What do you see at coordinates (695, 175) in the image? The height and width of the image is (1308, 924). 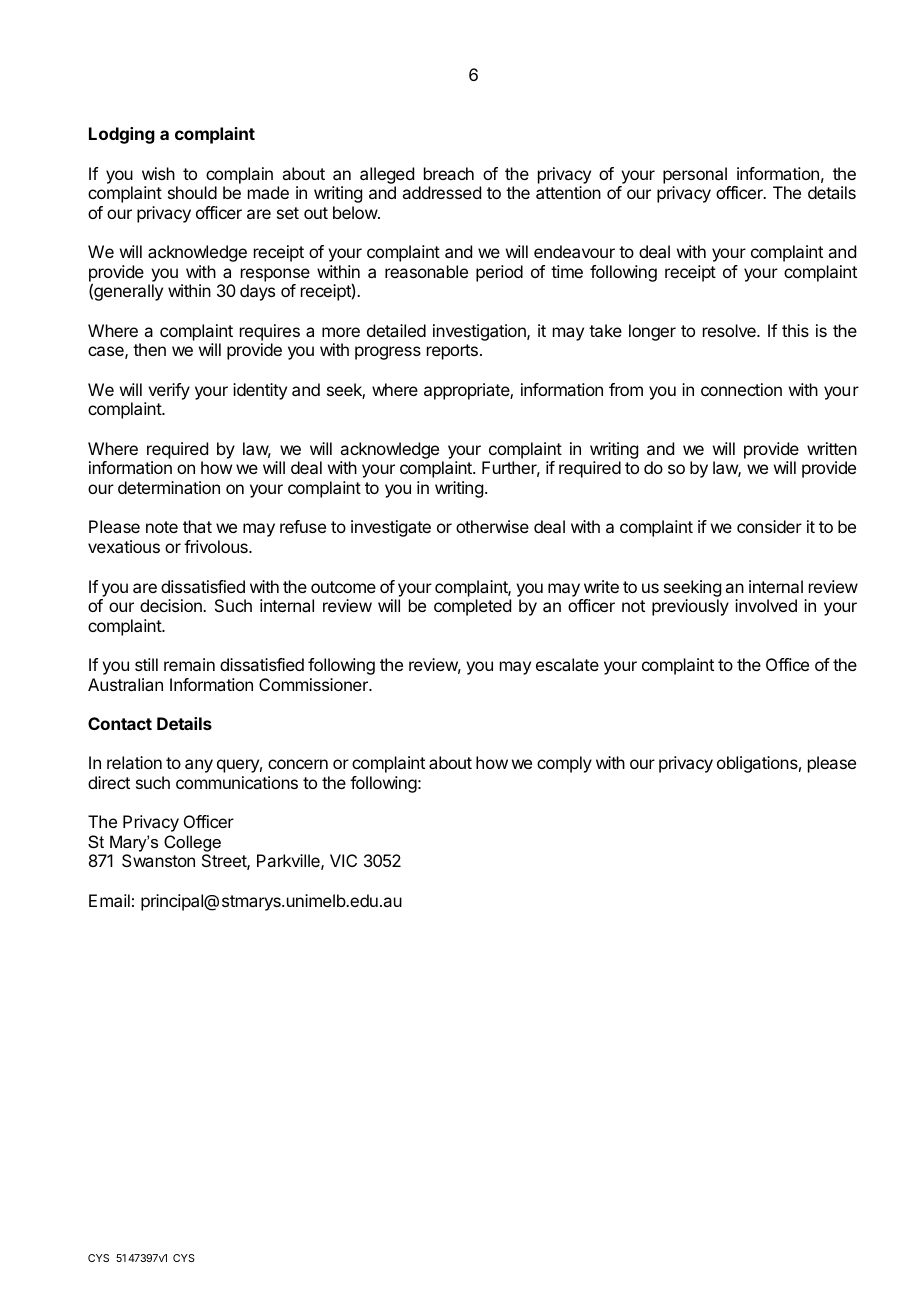 I see `personal` at bounding box center [695, 175].
